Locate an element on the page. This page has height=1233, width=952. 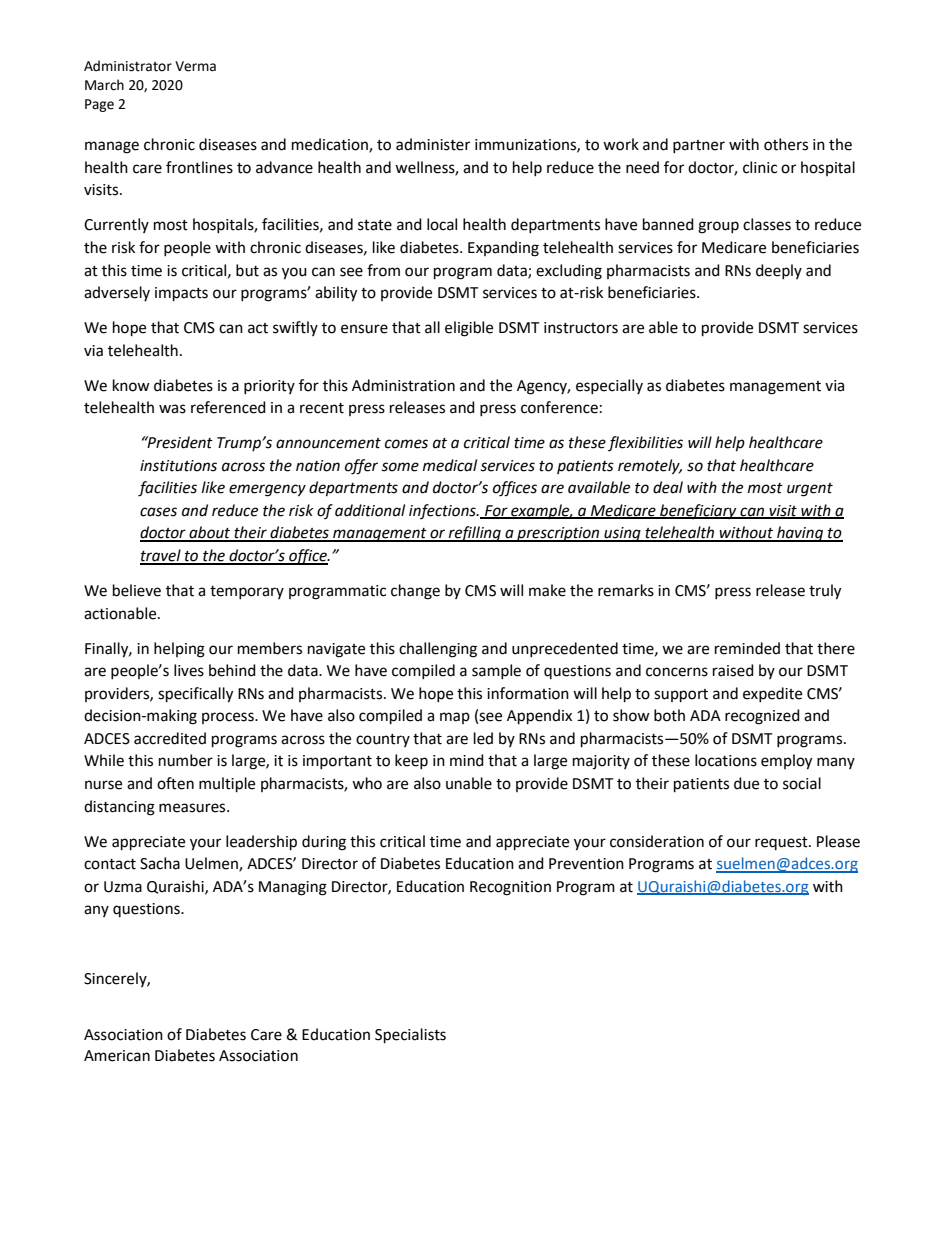
Specialists is located at coordinates (410, 1036).
